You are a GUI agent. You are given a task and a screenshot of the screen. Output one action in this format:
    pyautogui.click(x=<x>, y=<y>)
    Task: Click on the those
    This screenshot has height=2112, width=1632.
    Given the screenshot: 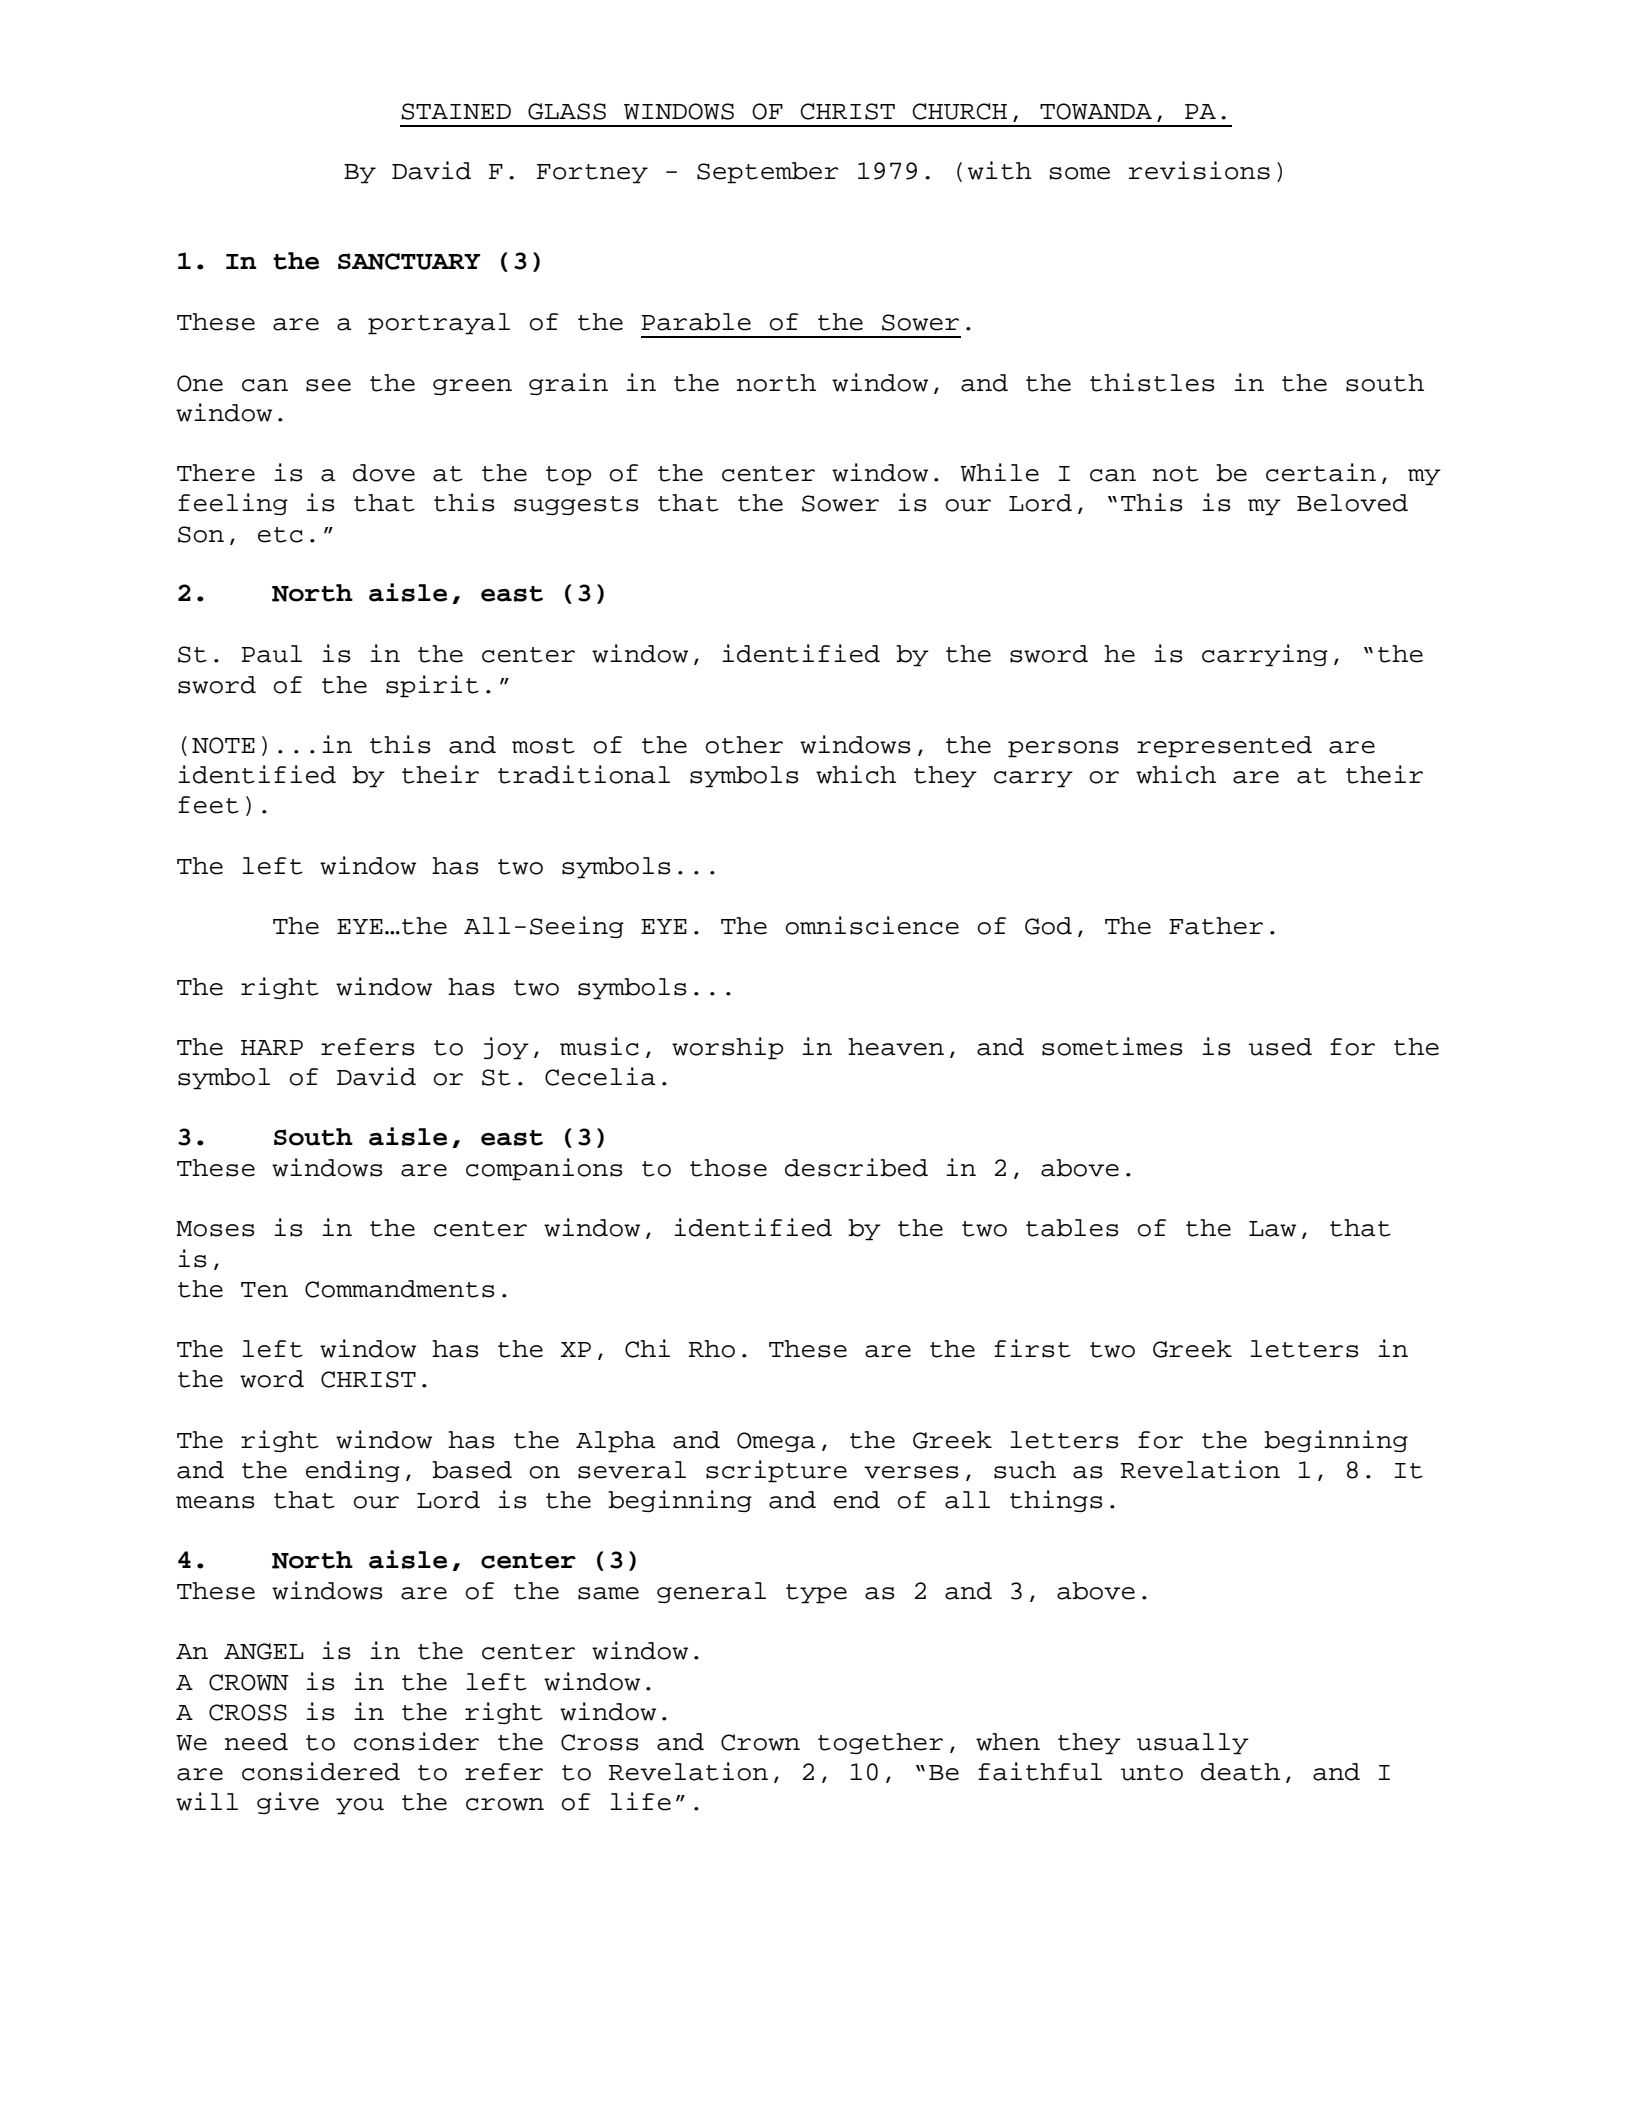 What is the action you would take?
    pyautogui.click(x=728, y=1168)
